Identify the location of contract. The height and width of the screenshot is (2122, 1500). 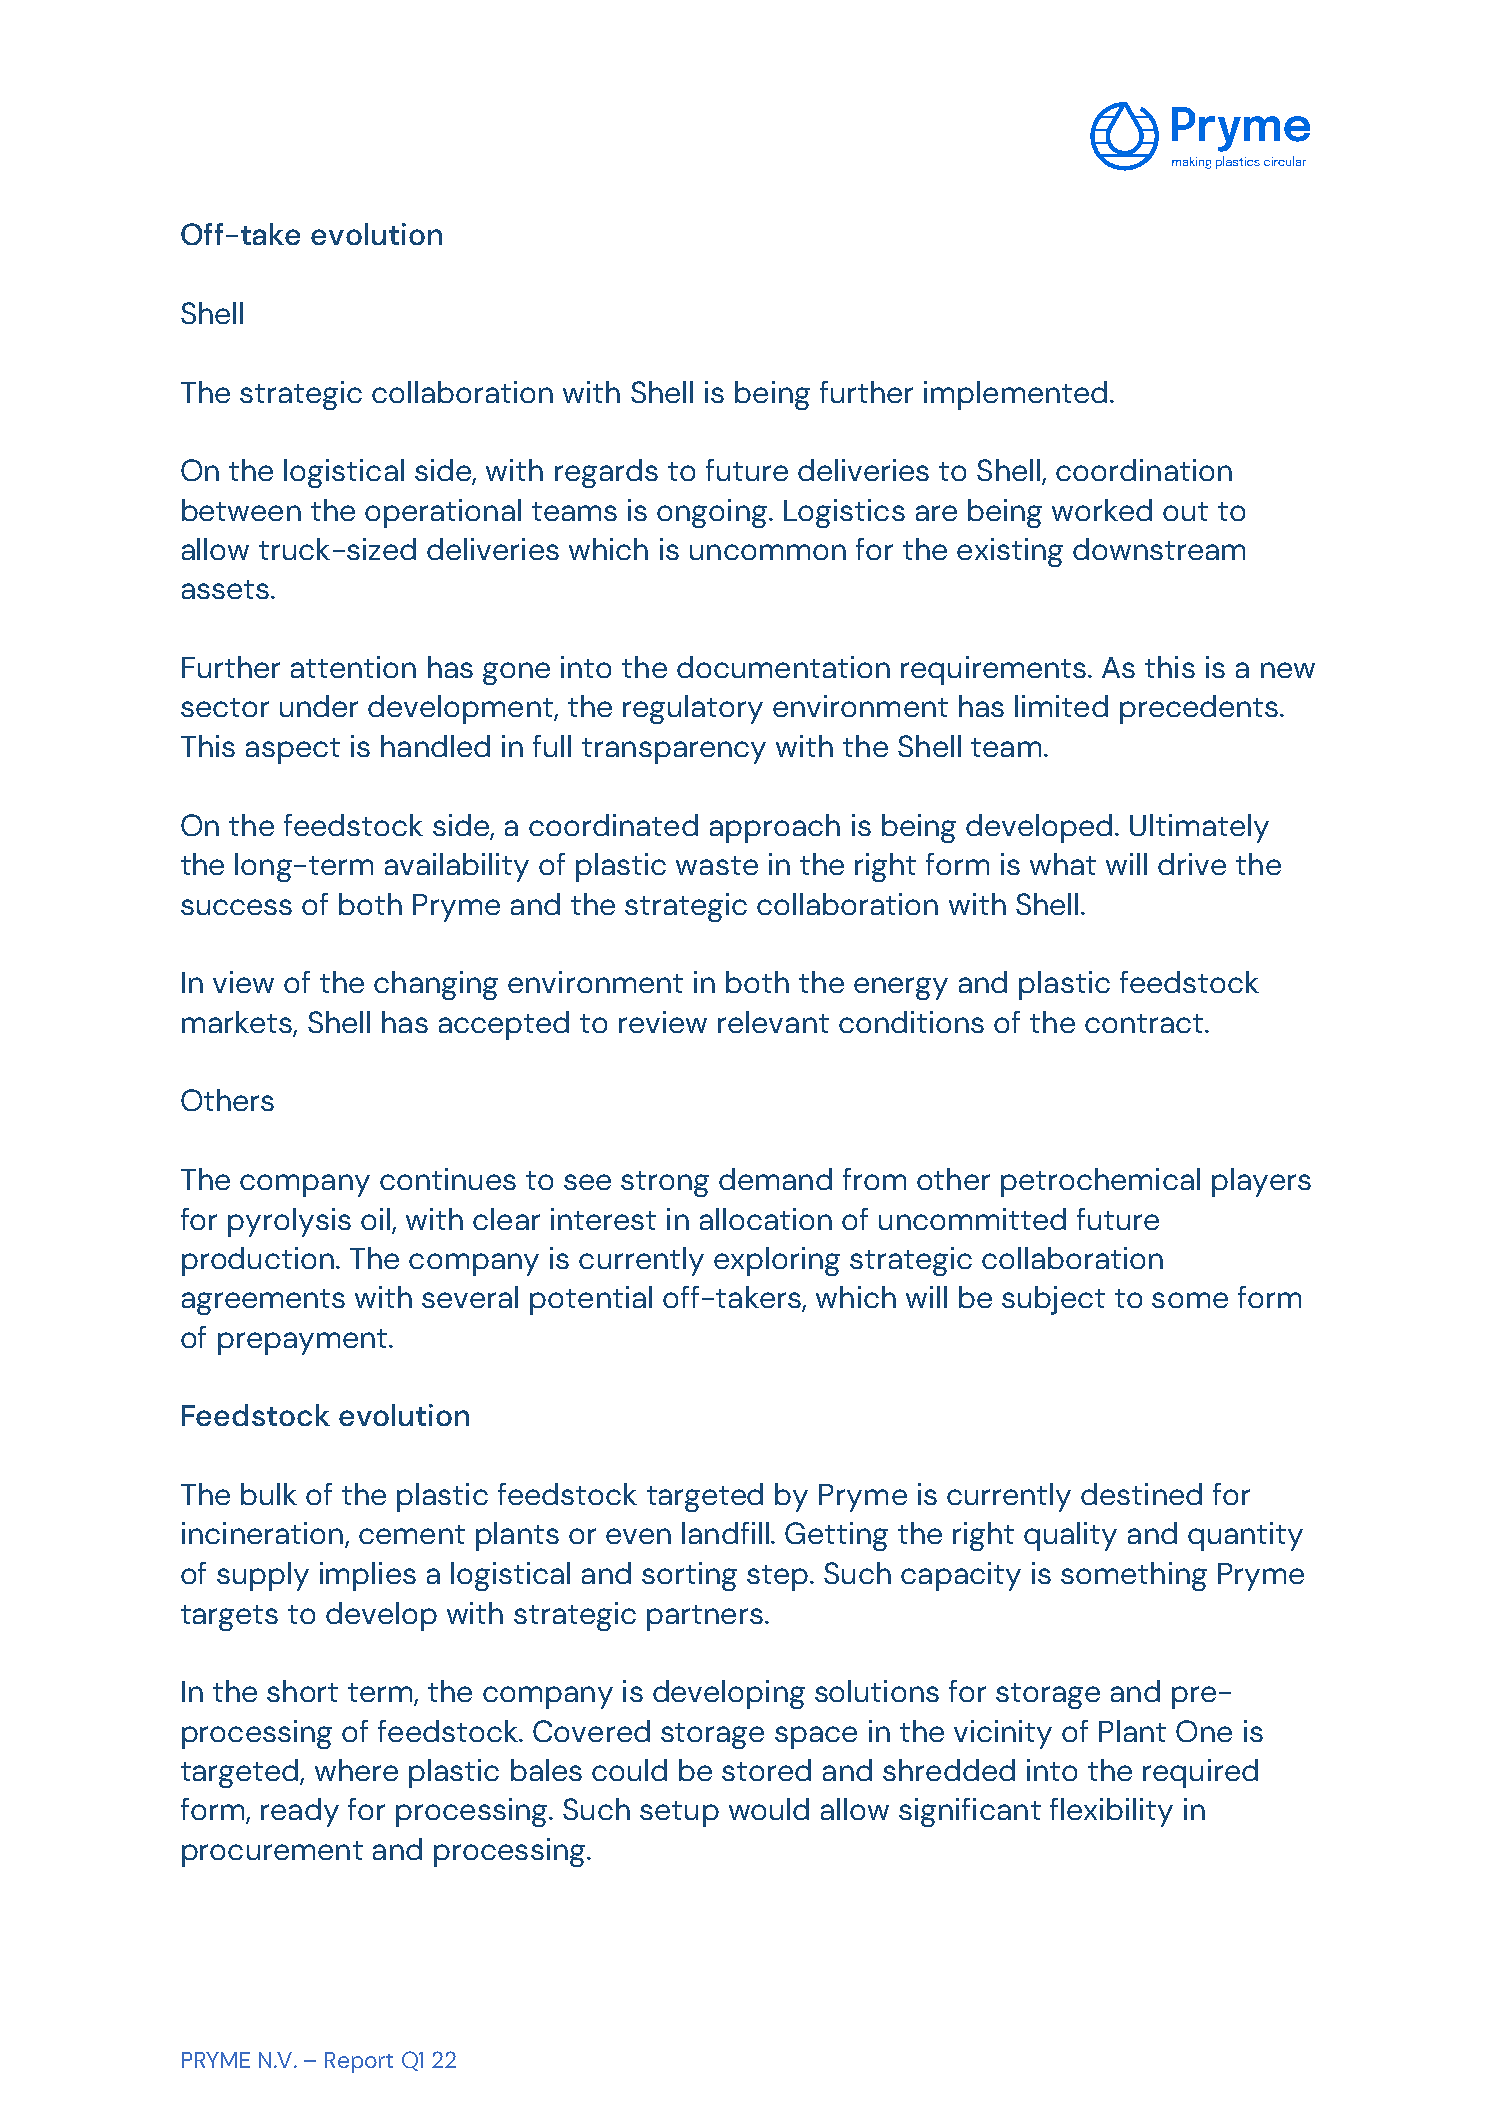
(1145, 1023).
